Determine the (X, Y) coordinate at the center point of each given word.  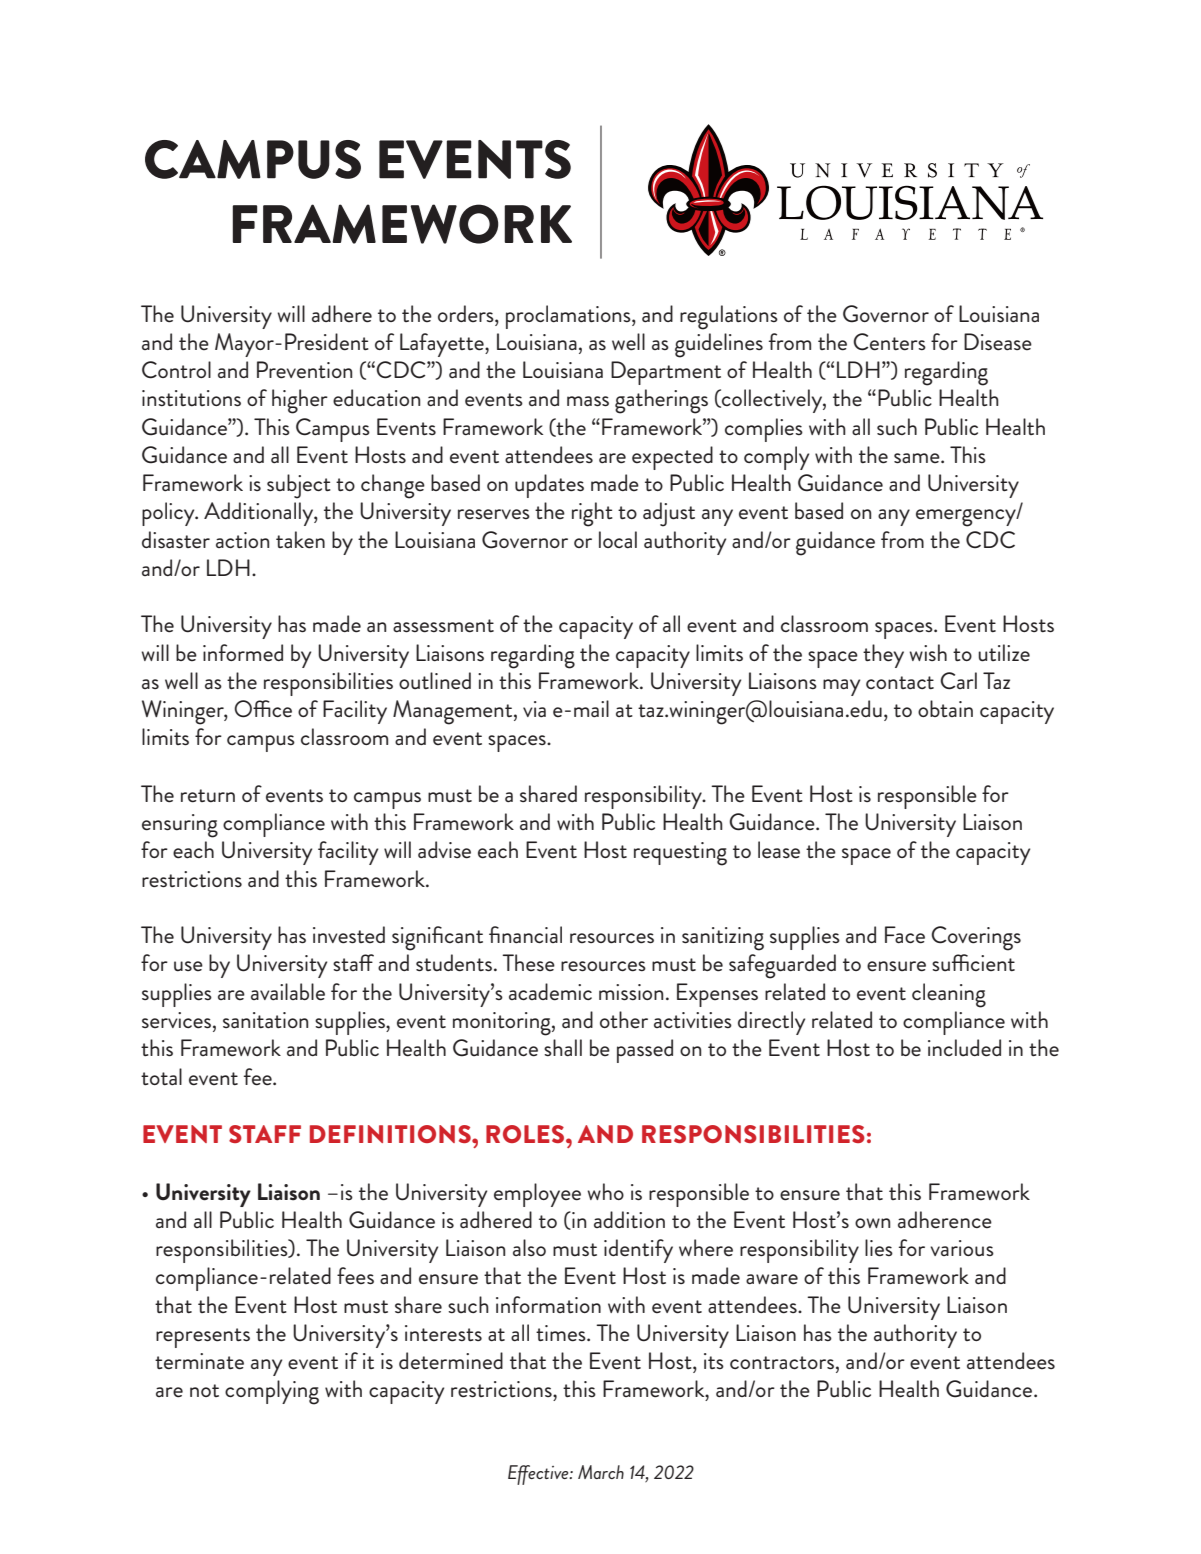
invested (349, 935)
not (204, 1390)
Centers (889, 342)
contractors (782, 1363)
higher (300, 401)
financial (525, 934)
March (601, 1472)
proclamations (569, 317)
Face (905, 935)
